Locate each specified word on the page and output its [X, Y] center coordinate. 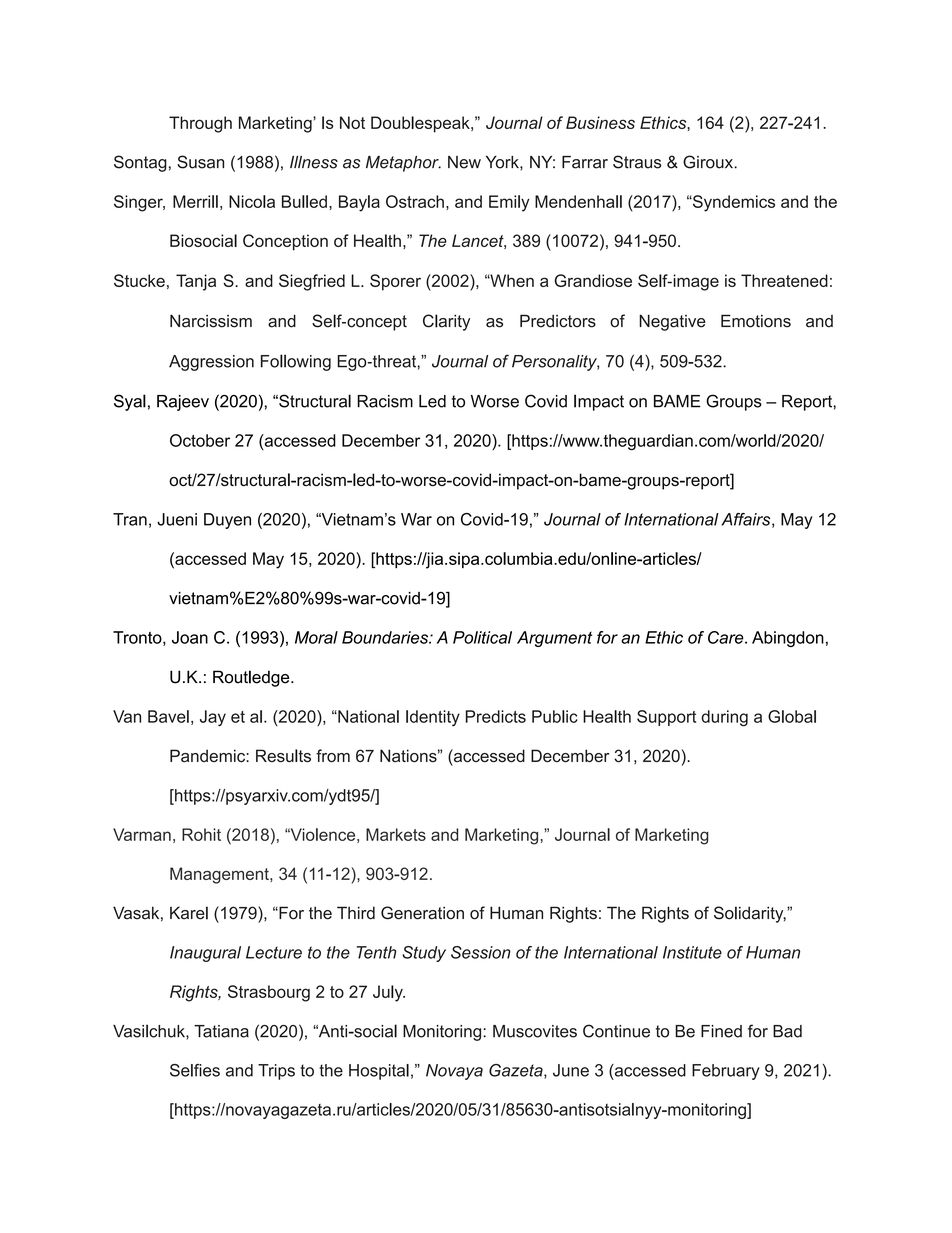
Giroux [709, 162]
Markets [396, 834]
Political [482, 637]
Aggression [211, 363]
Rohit [201, 834]
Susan [200, 162]
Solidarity [750, 914]
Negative [672, 322]
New [464, 162]
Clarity [446, 322]
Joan [190, 637]
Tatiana [221, 1031]
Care [727, 637]
